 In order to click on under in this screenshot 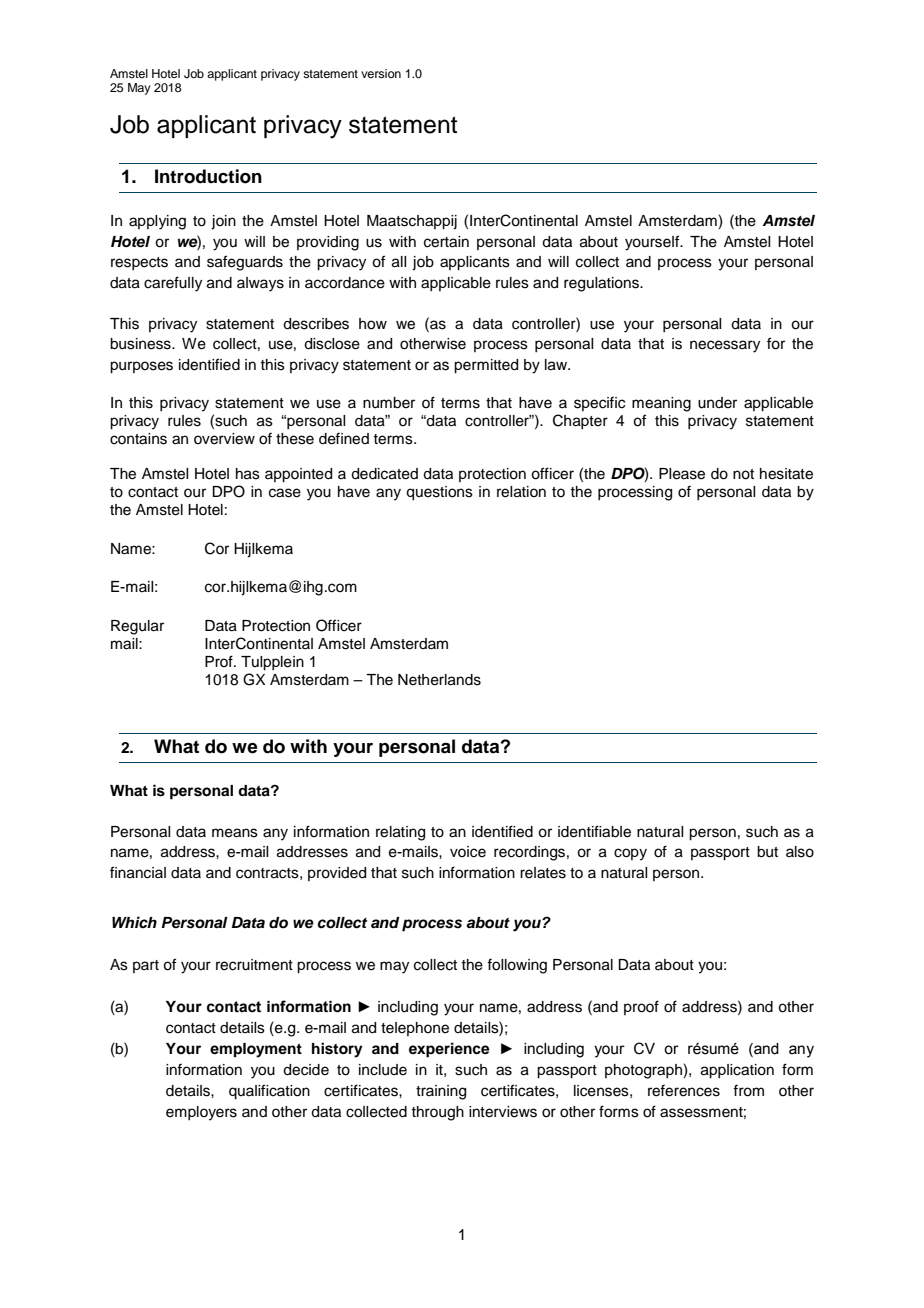, I will do `click(717, 403)`.
